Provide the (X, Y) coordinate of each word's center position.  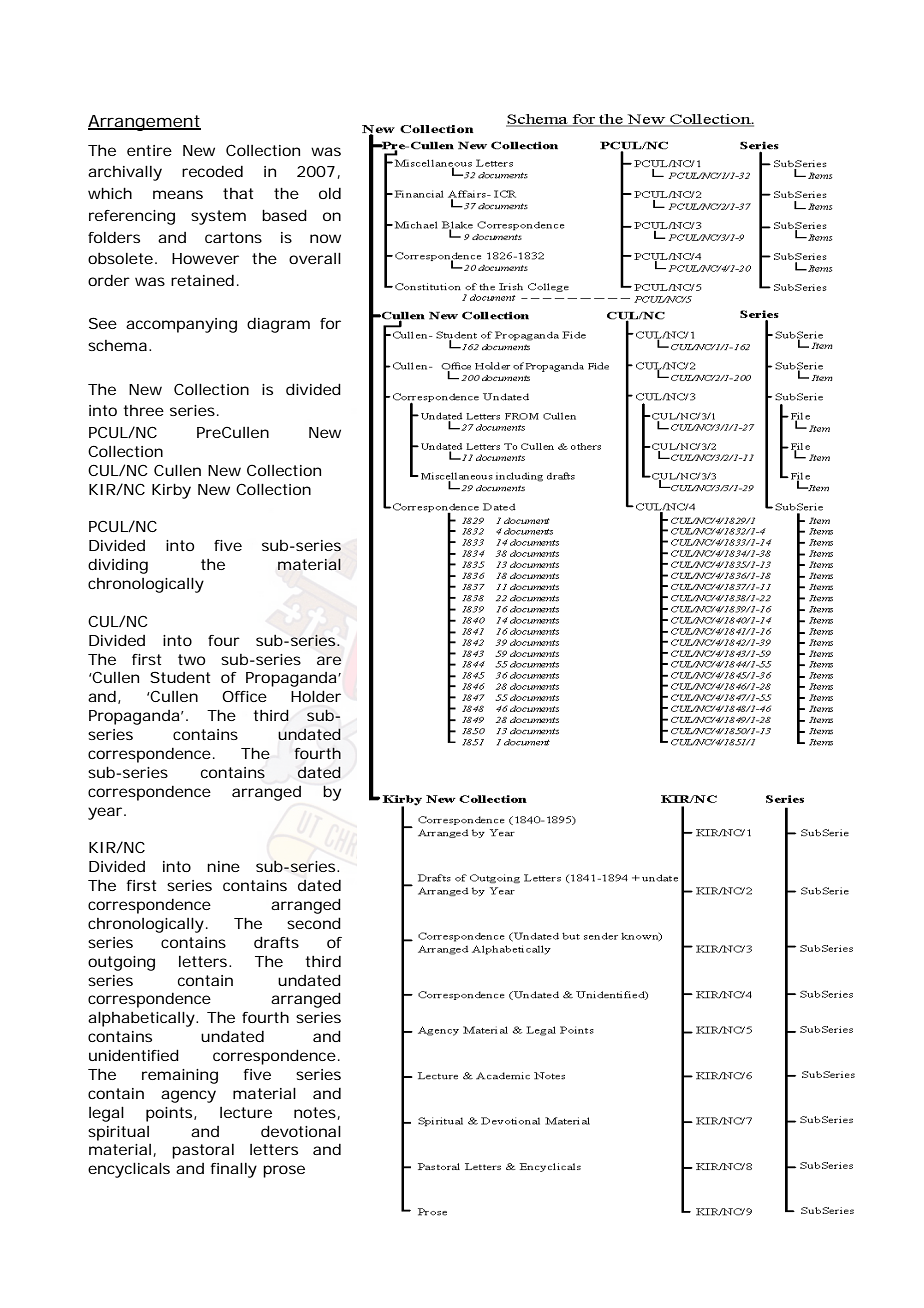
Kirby (171, 491)
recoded (212, 171)
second (314, 923)
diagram (278, 325)
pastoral (203, 1151)
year (106, 813)
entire (149, 150)
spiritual (118, 1133)
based (284, 215)
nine (223, 866)
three (143, 410)
